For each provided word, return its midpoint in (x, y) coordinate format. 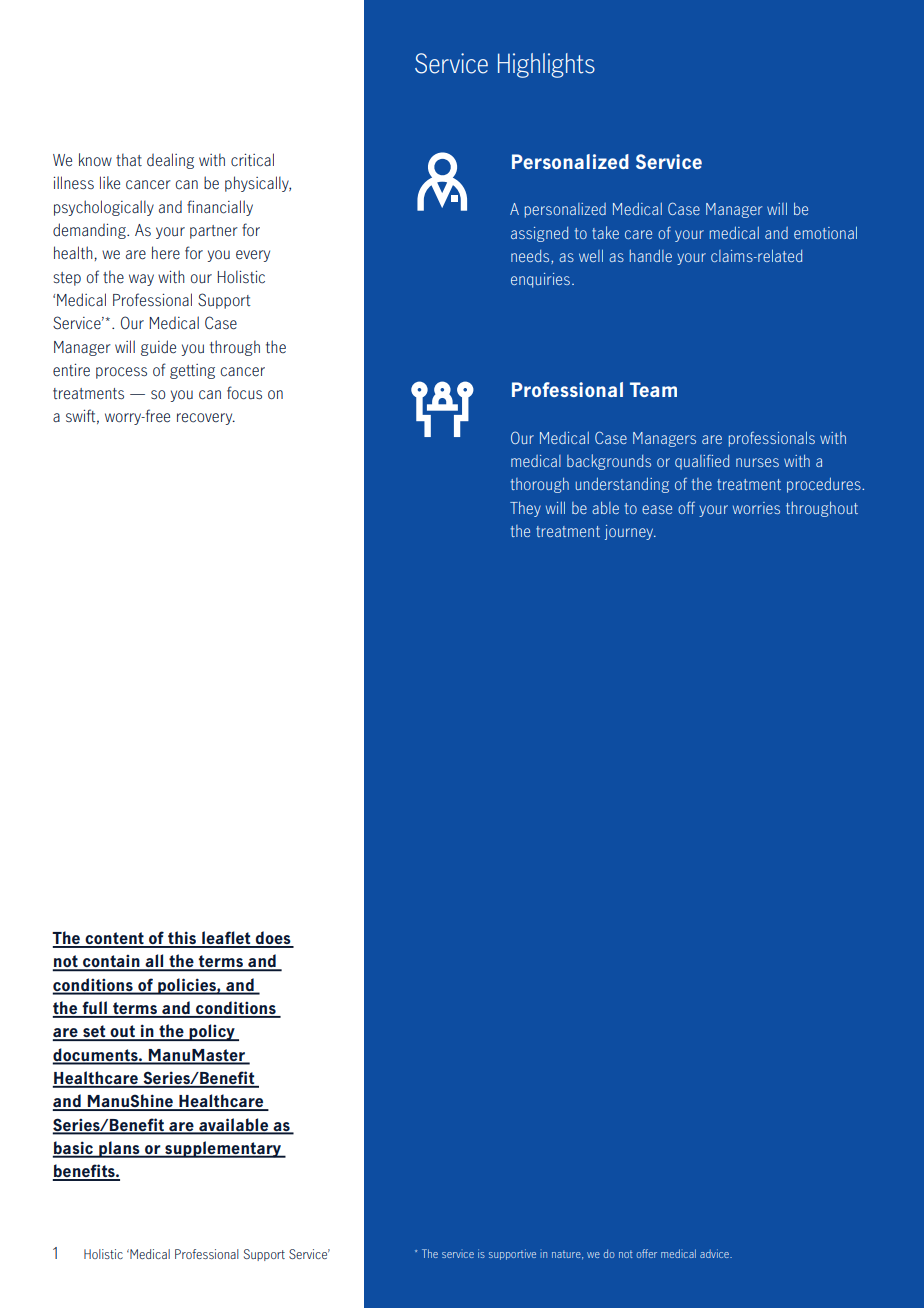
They (525, 509)
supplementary (223, 1149)
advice (715, 1253)
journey (630, 532)
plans (119, 1149)
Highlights (546, 65)
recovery (206, 419)
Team (653, 389)
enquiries (540, 280)
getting (192, 371)
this (182, 939)
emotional (825, 232)
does (273, 939)
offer (647, 1253)
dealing (170, 161)
